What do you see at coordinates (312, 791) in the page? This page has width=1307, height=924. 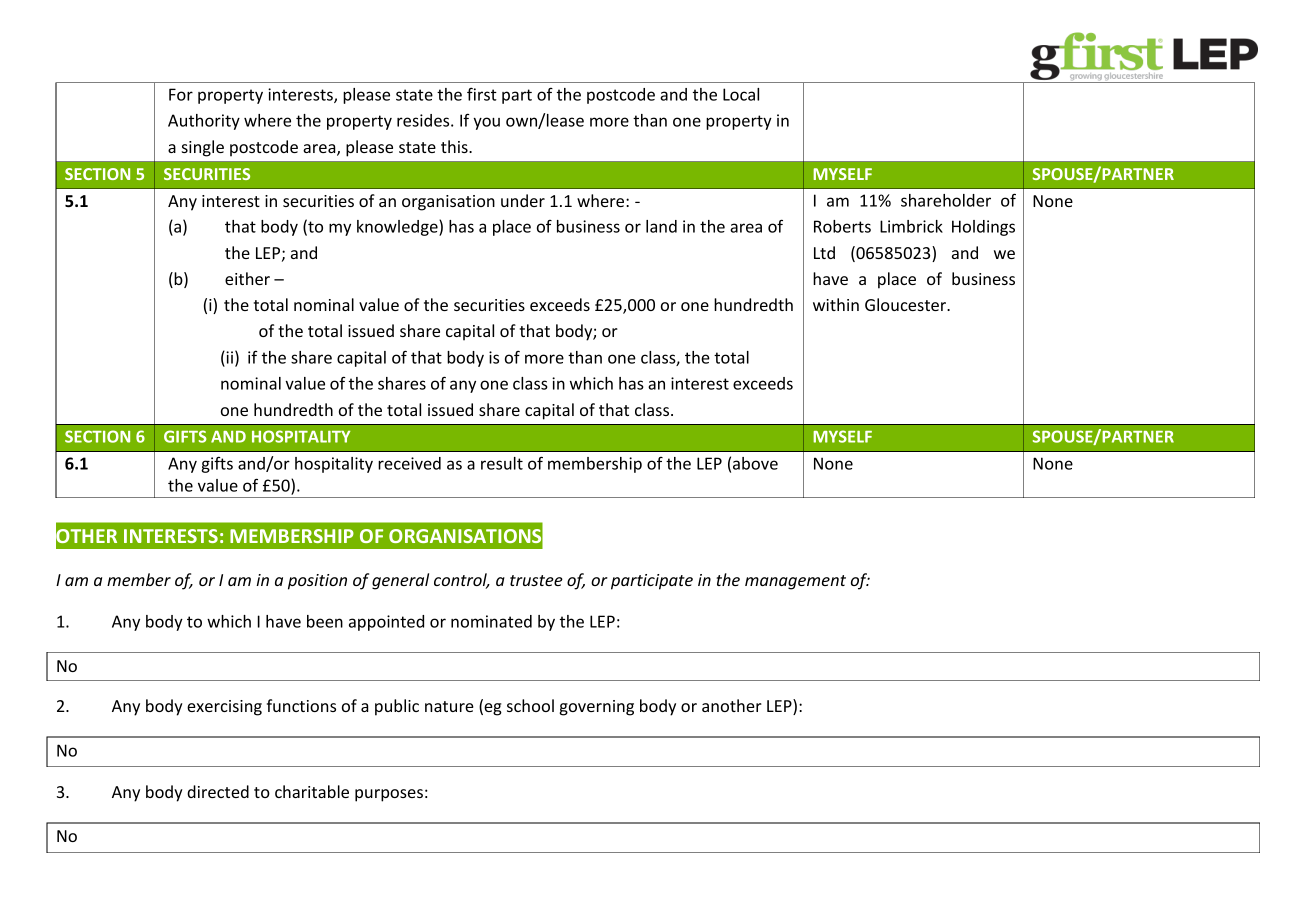 I see `charitable` at bounding box center [312, 791].
